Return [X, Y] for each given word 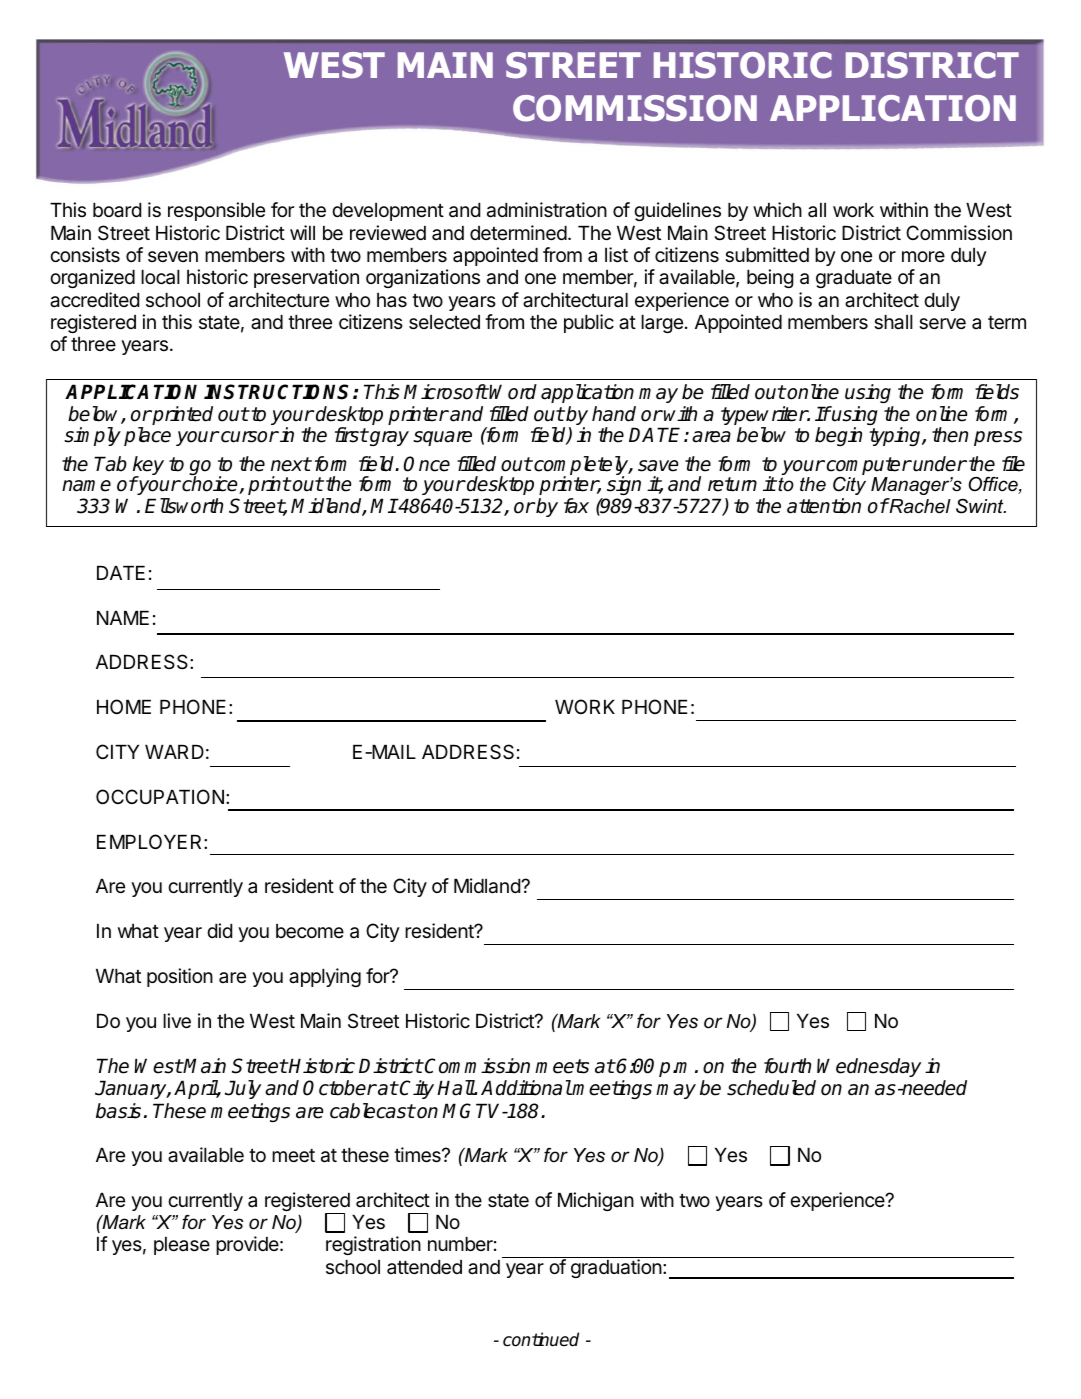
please [182, 1246]
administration [547, 210]
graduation [616, 1268]
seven [173, 256]
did [219, 930]
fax [576, 506]
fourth [787, 1066]
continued [541, 1339]
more [923, 256]
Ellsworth [184, 506]
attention [824, 506]
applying [325, 977]
